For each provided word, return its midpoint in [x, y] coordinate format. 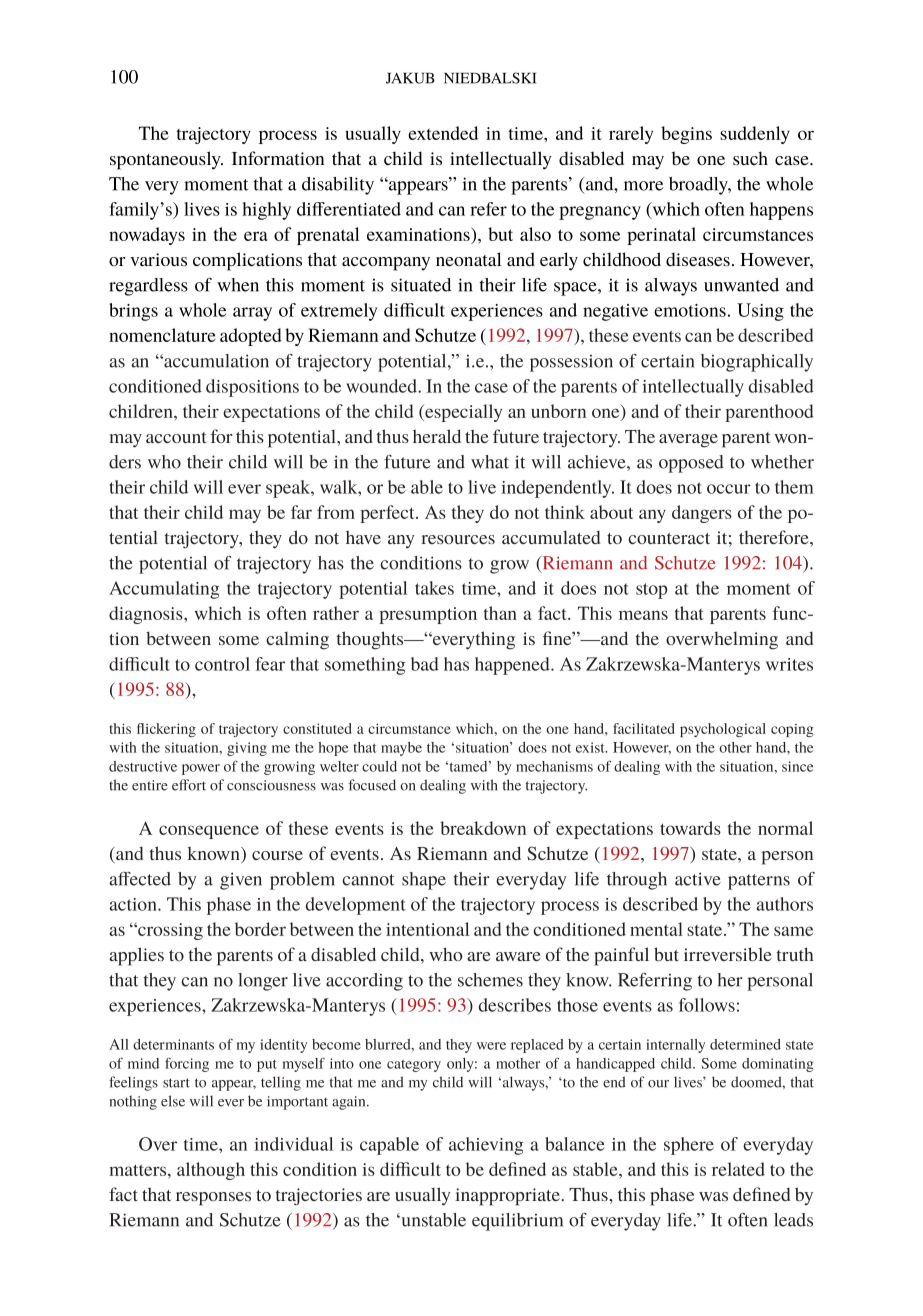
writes [789, 664]
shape [424, 881]
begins [686, 135]
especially [462, 413]
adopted [251, 337]
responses [213, 1199]
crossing [169, 931]
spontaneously [166, 160]
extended [443, 133]
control [222, 664]
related [738, 1169]
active [698, 879]
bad [425, 664]
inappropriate [508, 1197]
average [688, 441]
